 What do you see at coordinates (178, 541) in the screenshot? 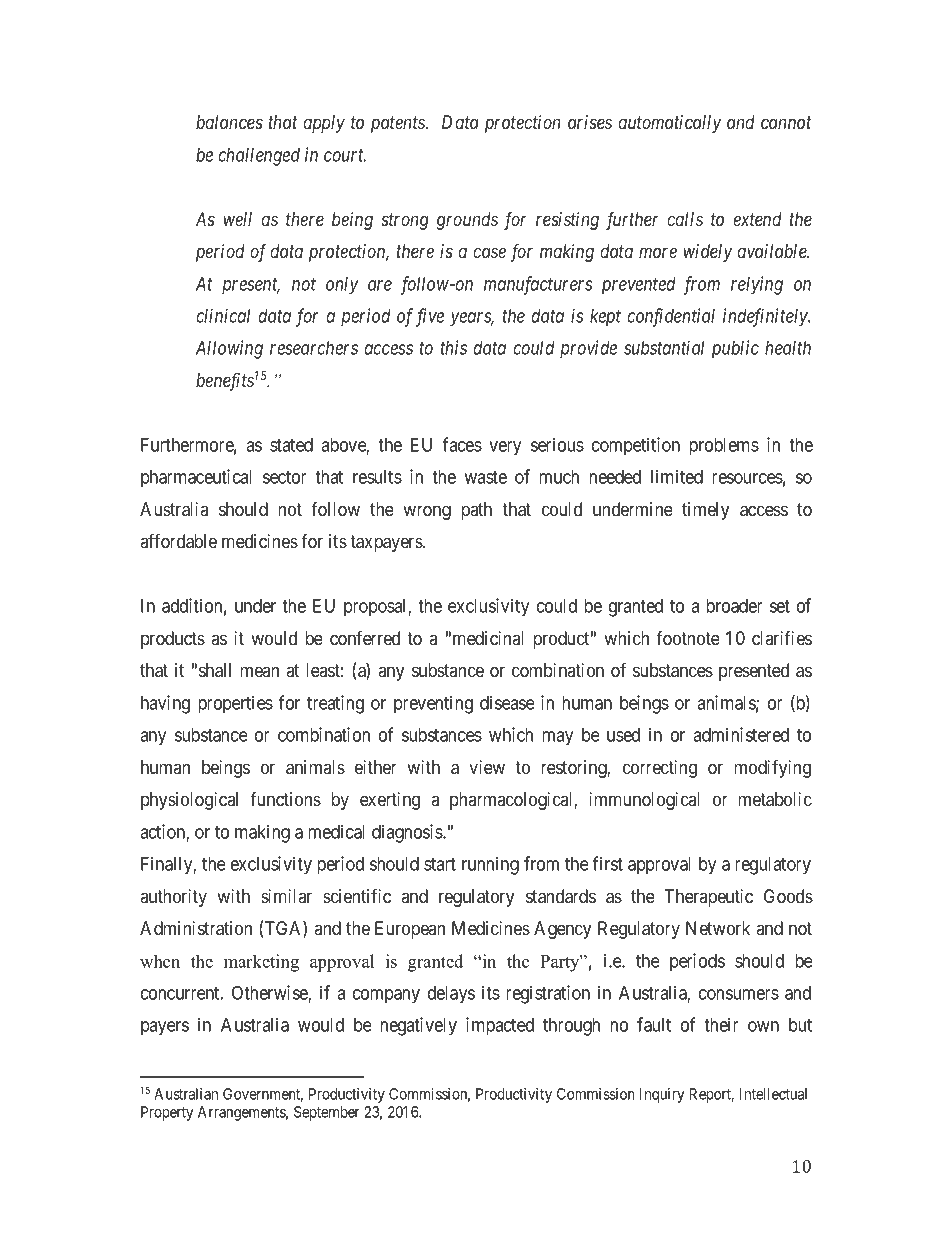
I see `affordable` at bounding box center [178, 541].
